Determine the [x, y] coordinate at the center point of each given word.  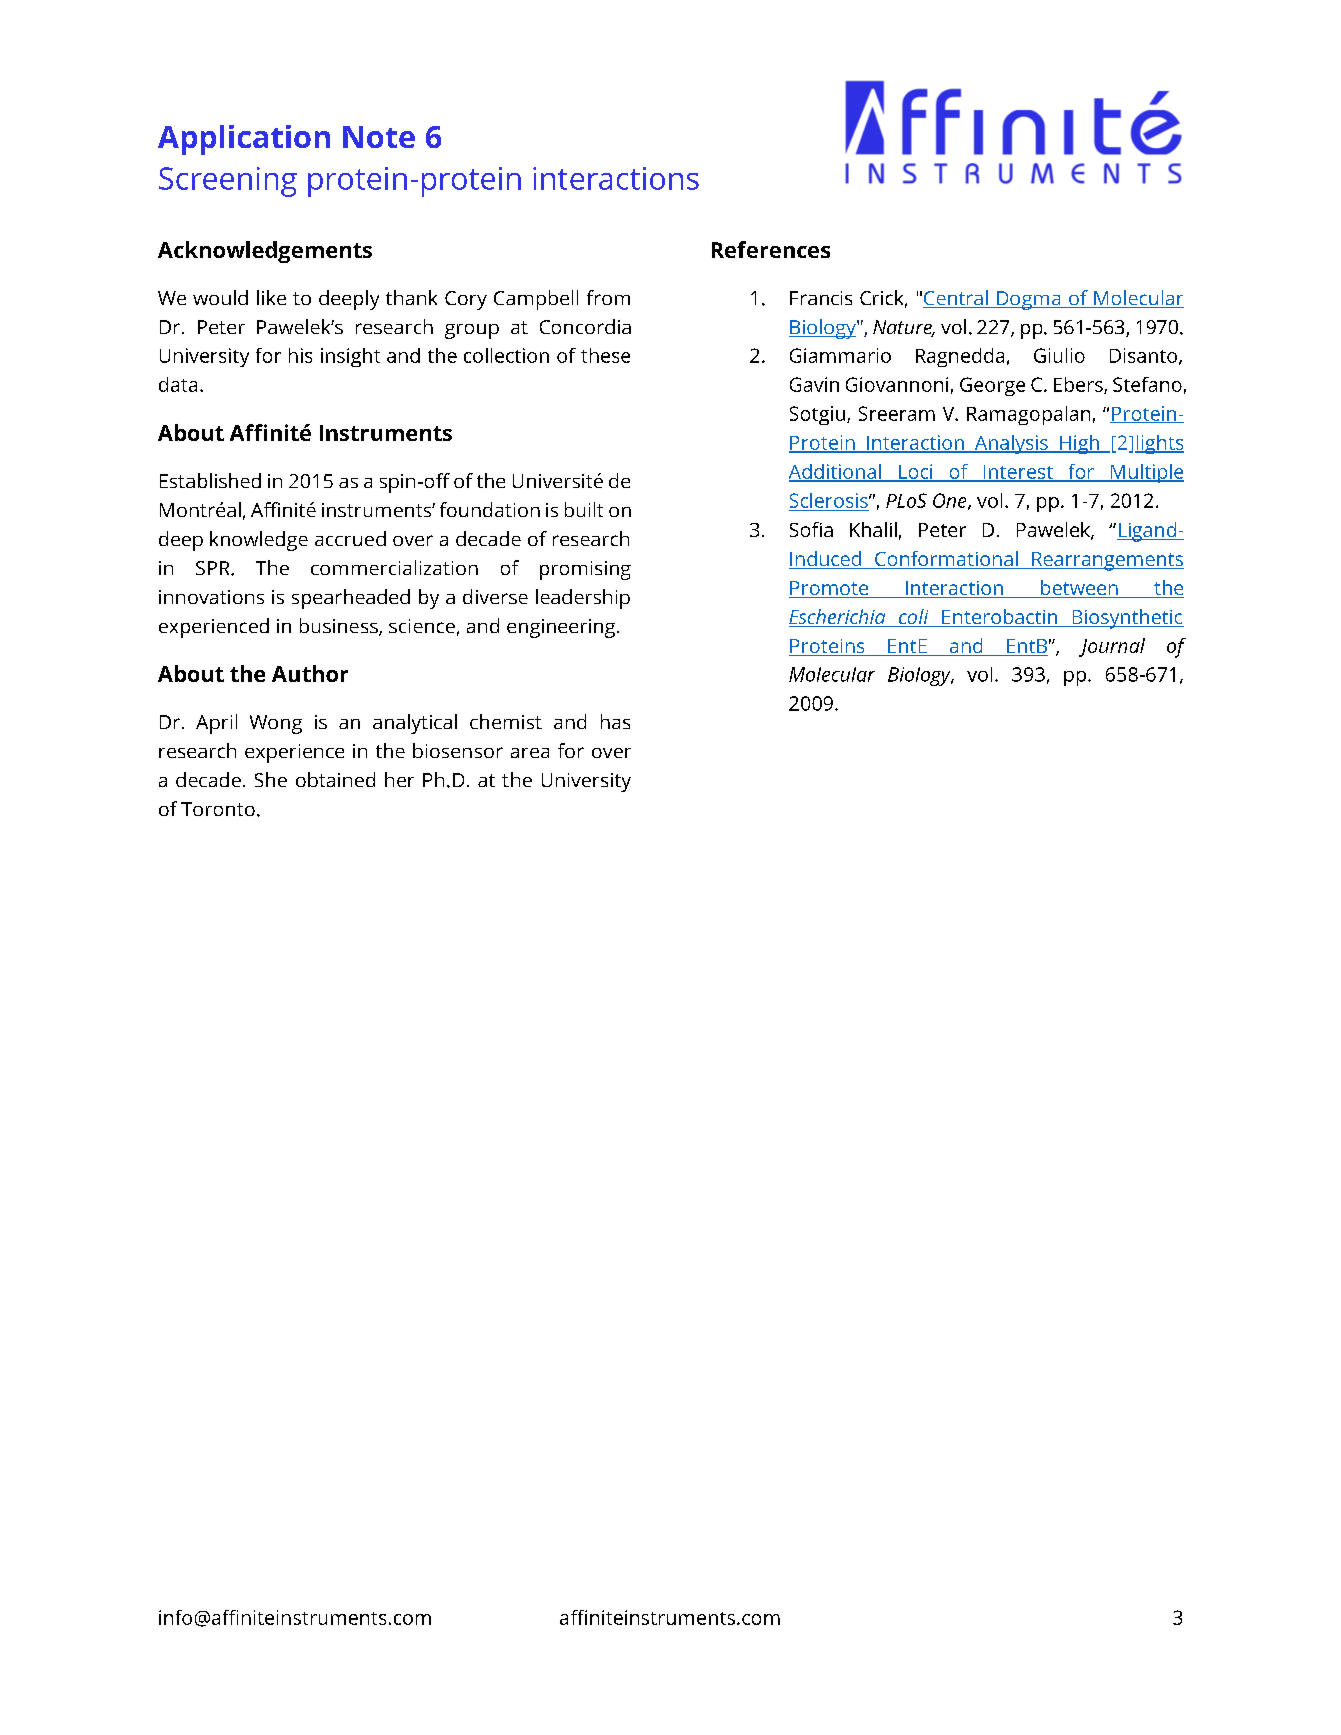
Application [244, 140]
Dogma [1029, 300]
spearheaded [351, 599]
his [300, 355]
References [771, 249]
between [1079, 589]
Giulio [1059, 355]
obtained [335, 779]
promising [585, 570]
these [605, 355]
